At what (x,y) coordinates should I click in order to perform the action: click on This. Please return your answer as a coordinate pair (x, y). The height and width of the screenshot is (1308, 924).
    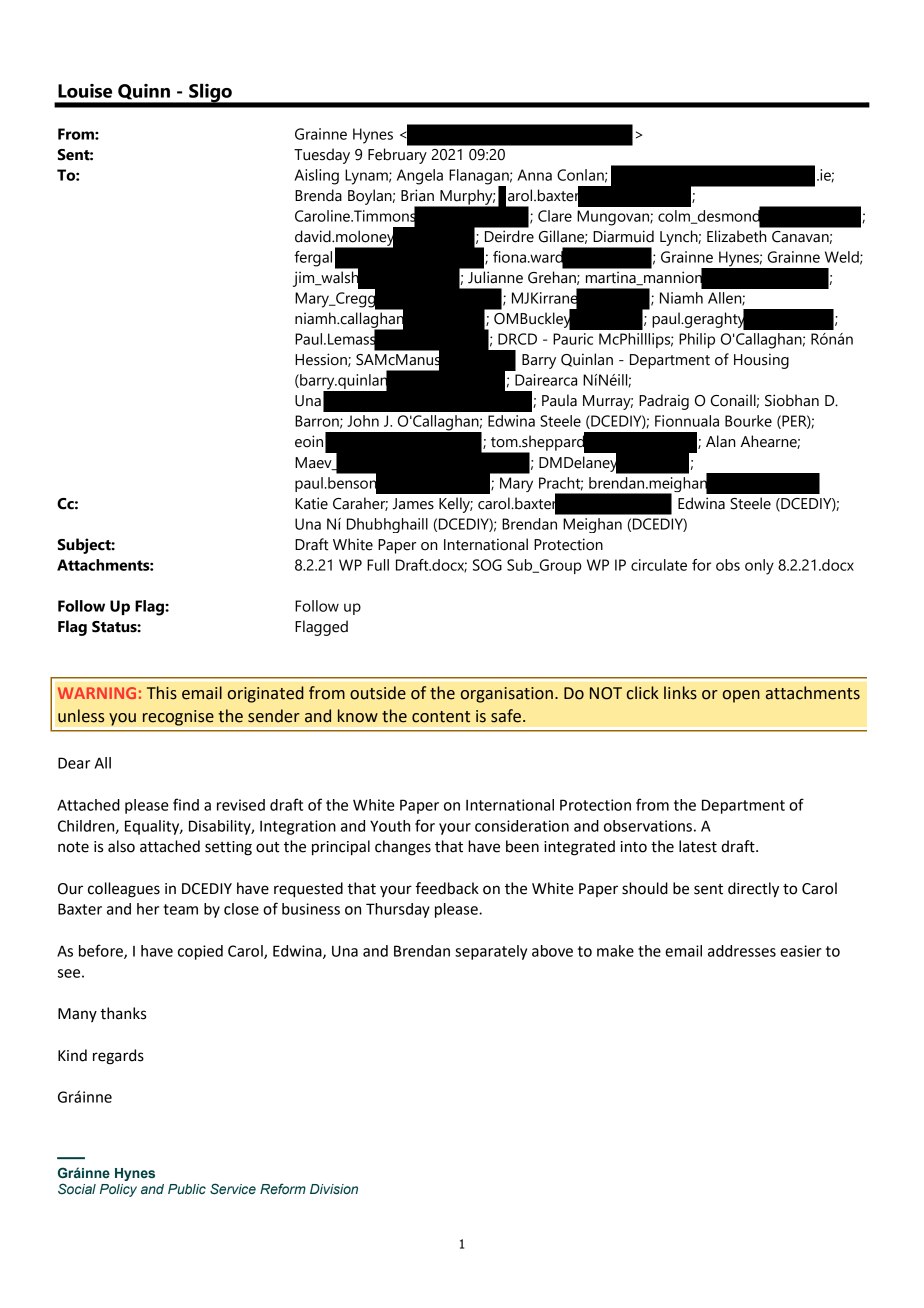
    Looking at the image, I should click on (162, 693).
